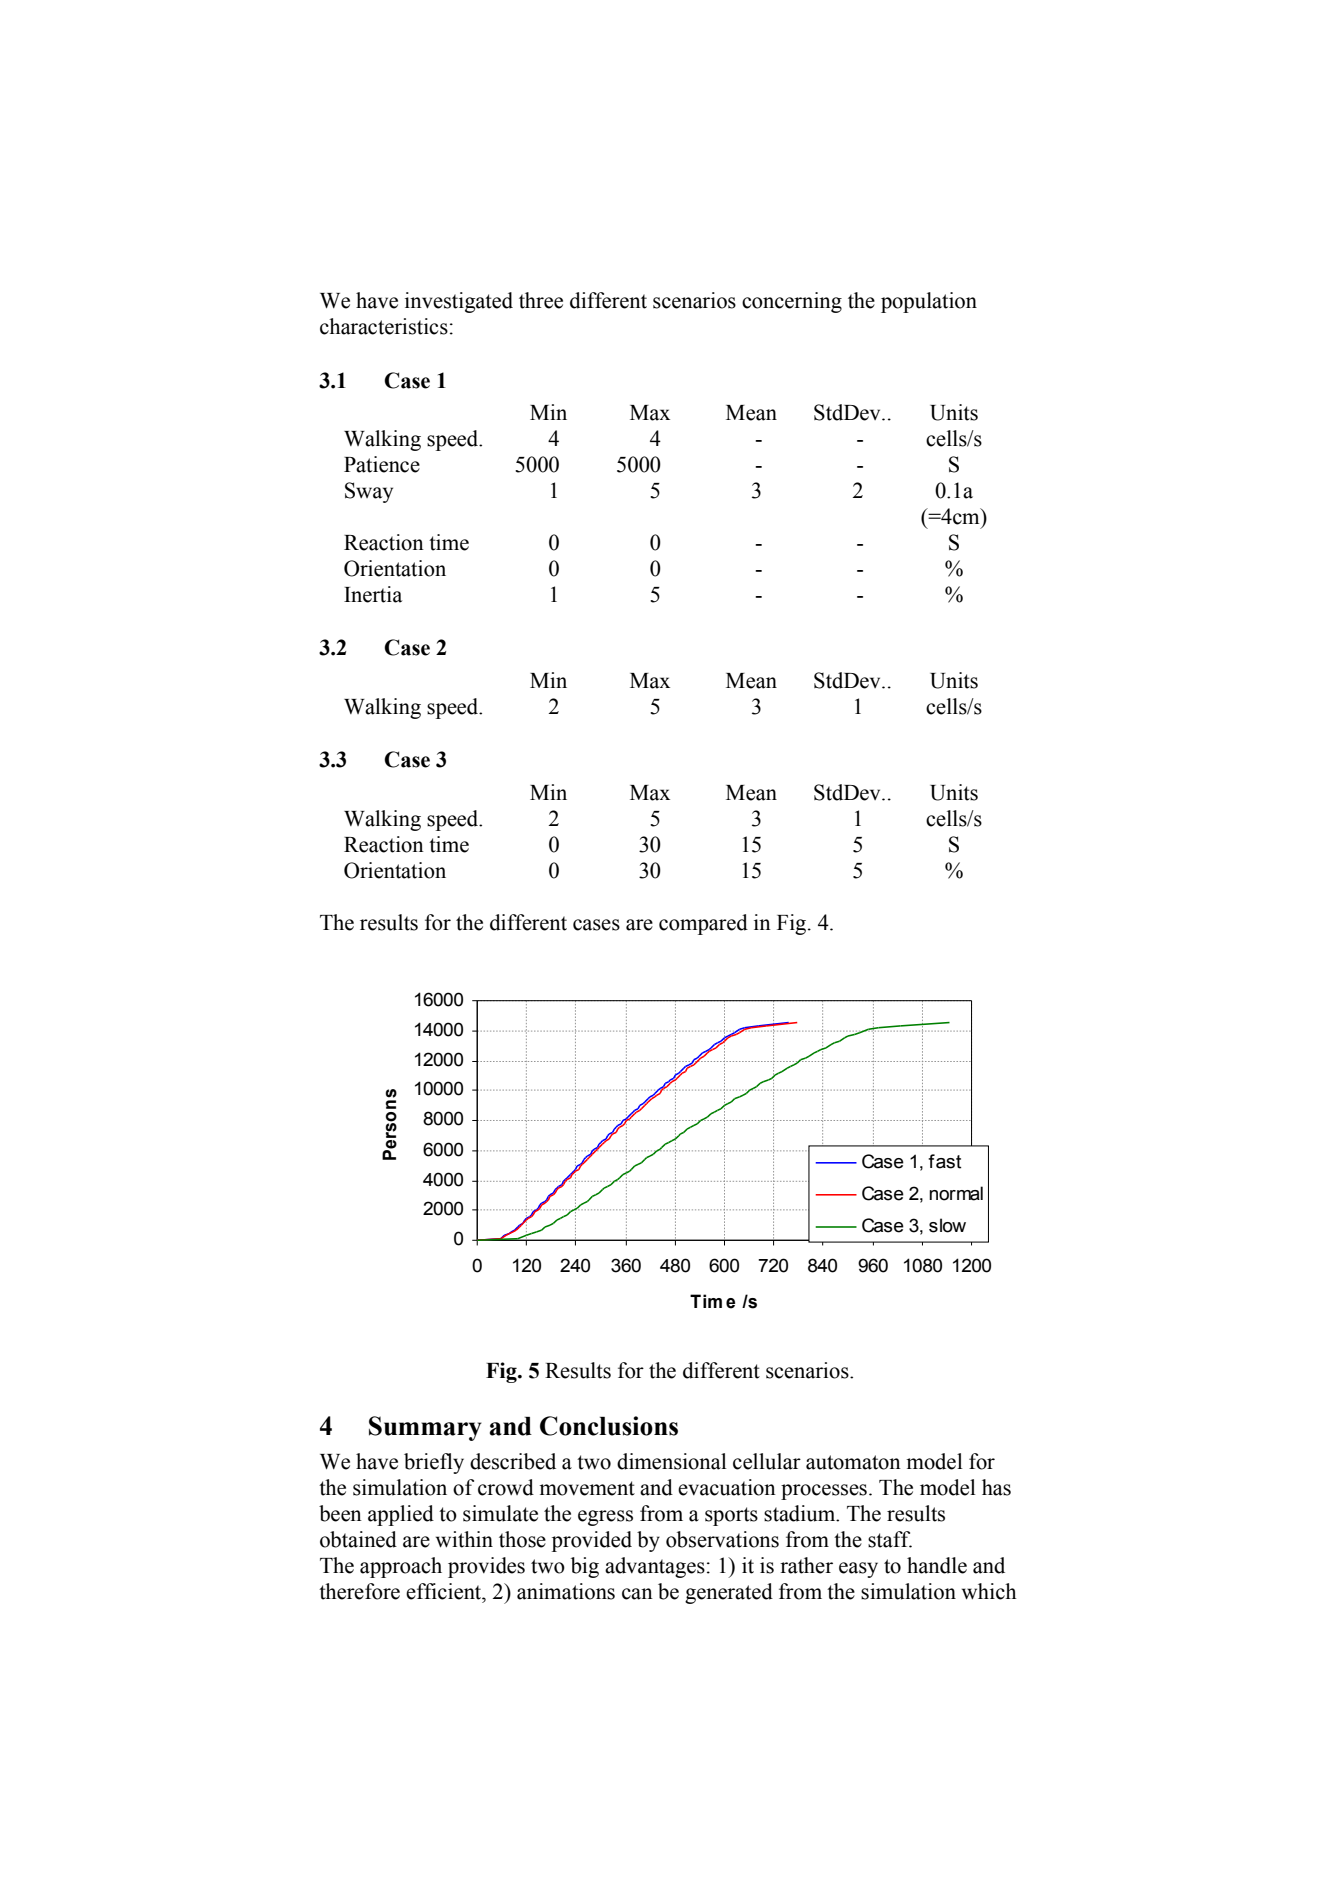 This screenshot has height=1896, width=1340. Describe the element at coordinates (425, 1428) in the screenshot. I see `Summary` at that location.
